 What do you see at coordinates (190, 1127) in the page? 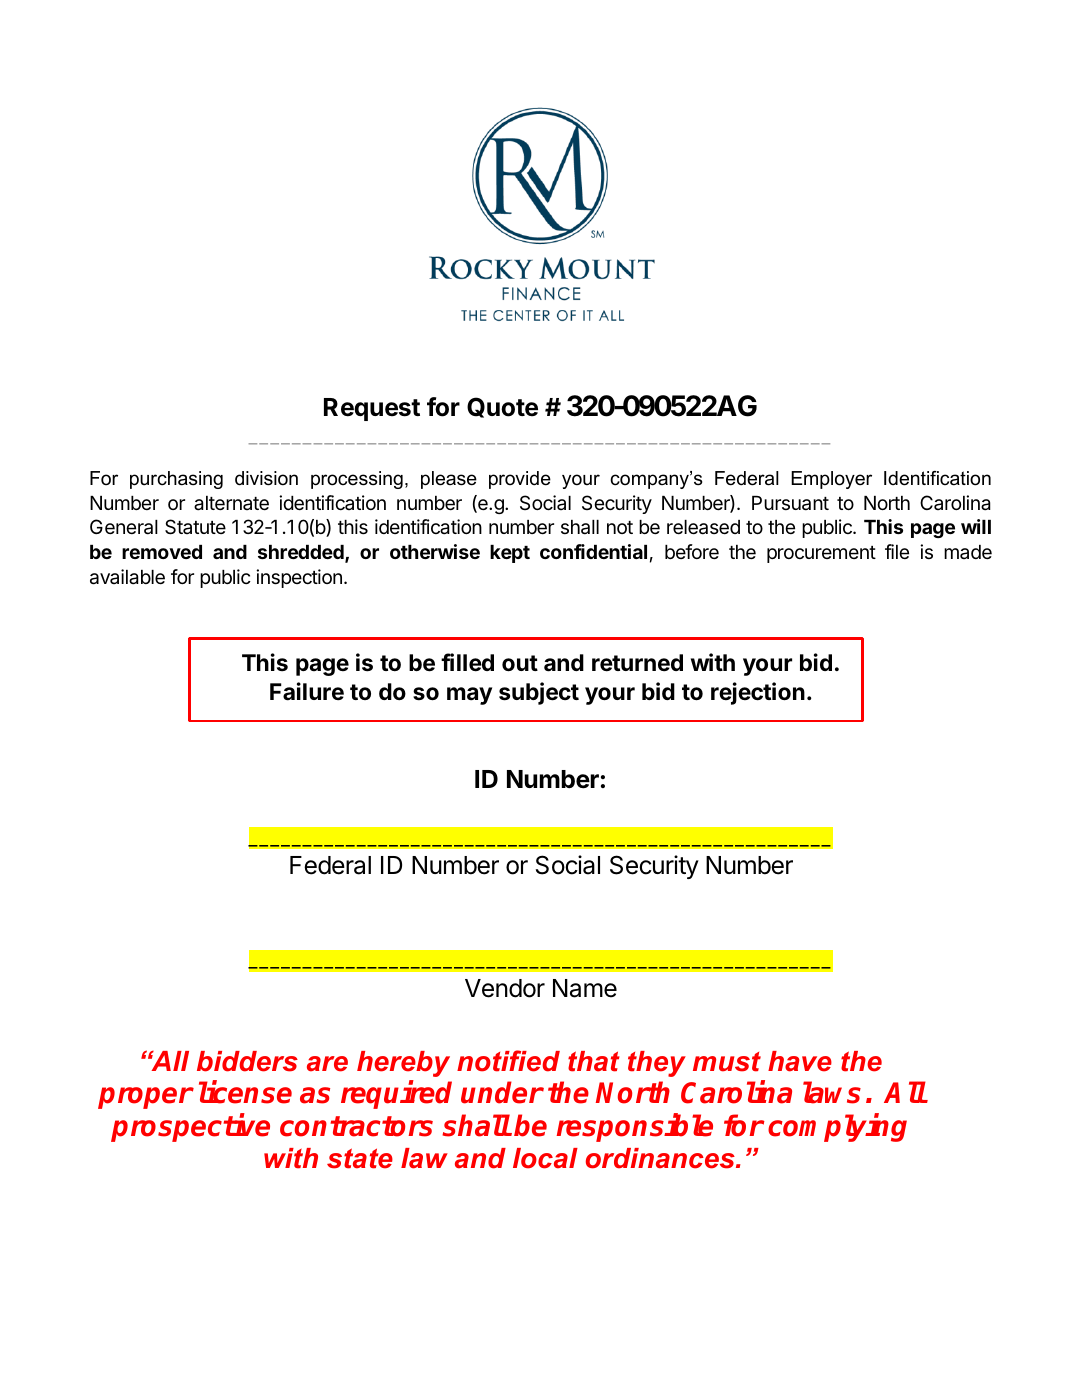
I see `prospective` at bounding box center [190, 1127].
